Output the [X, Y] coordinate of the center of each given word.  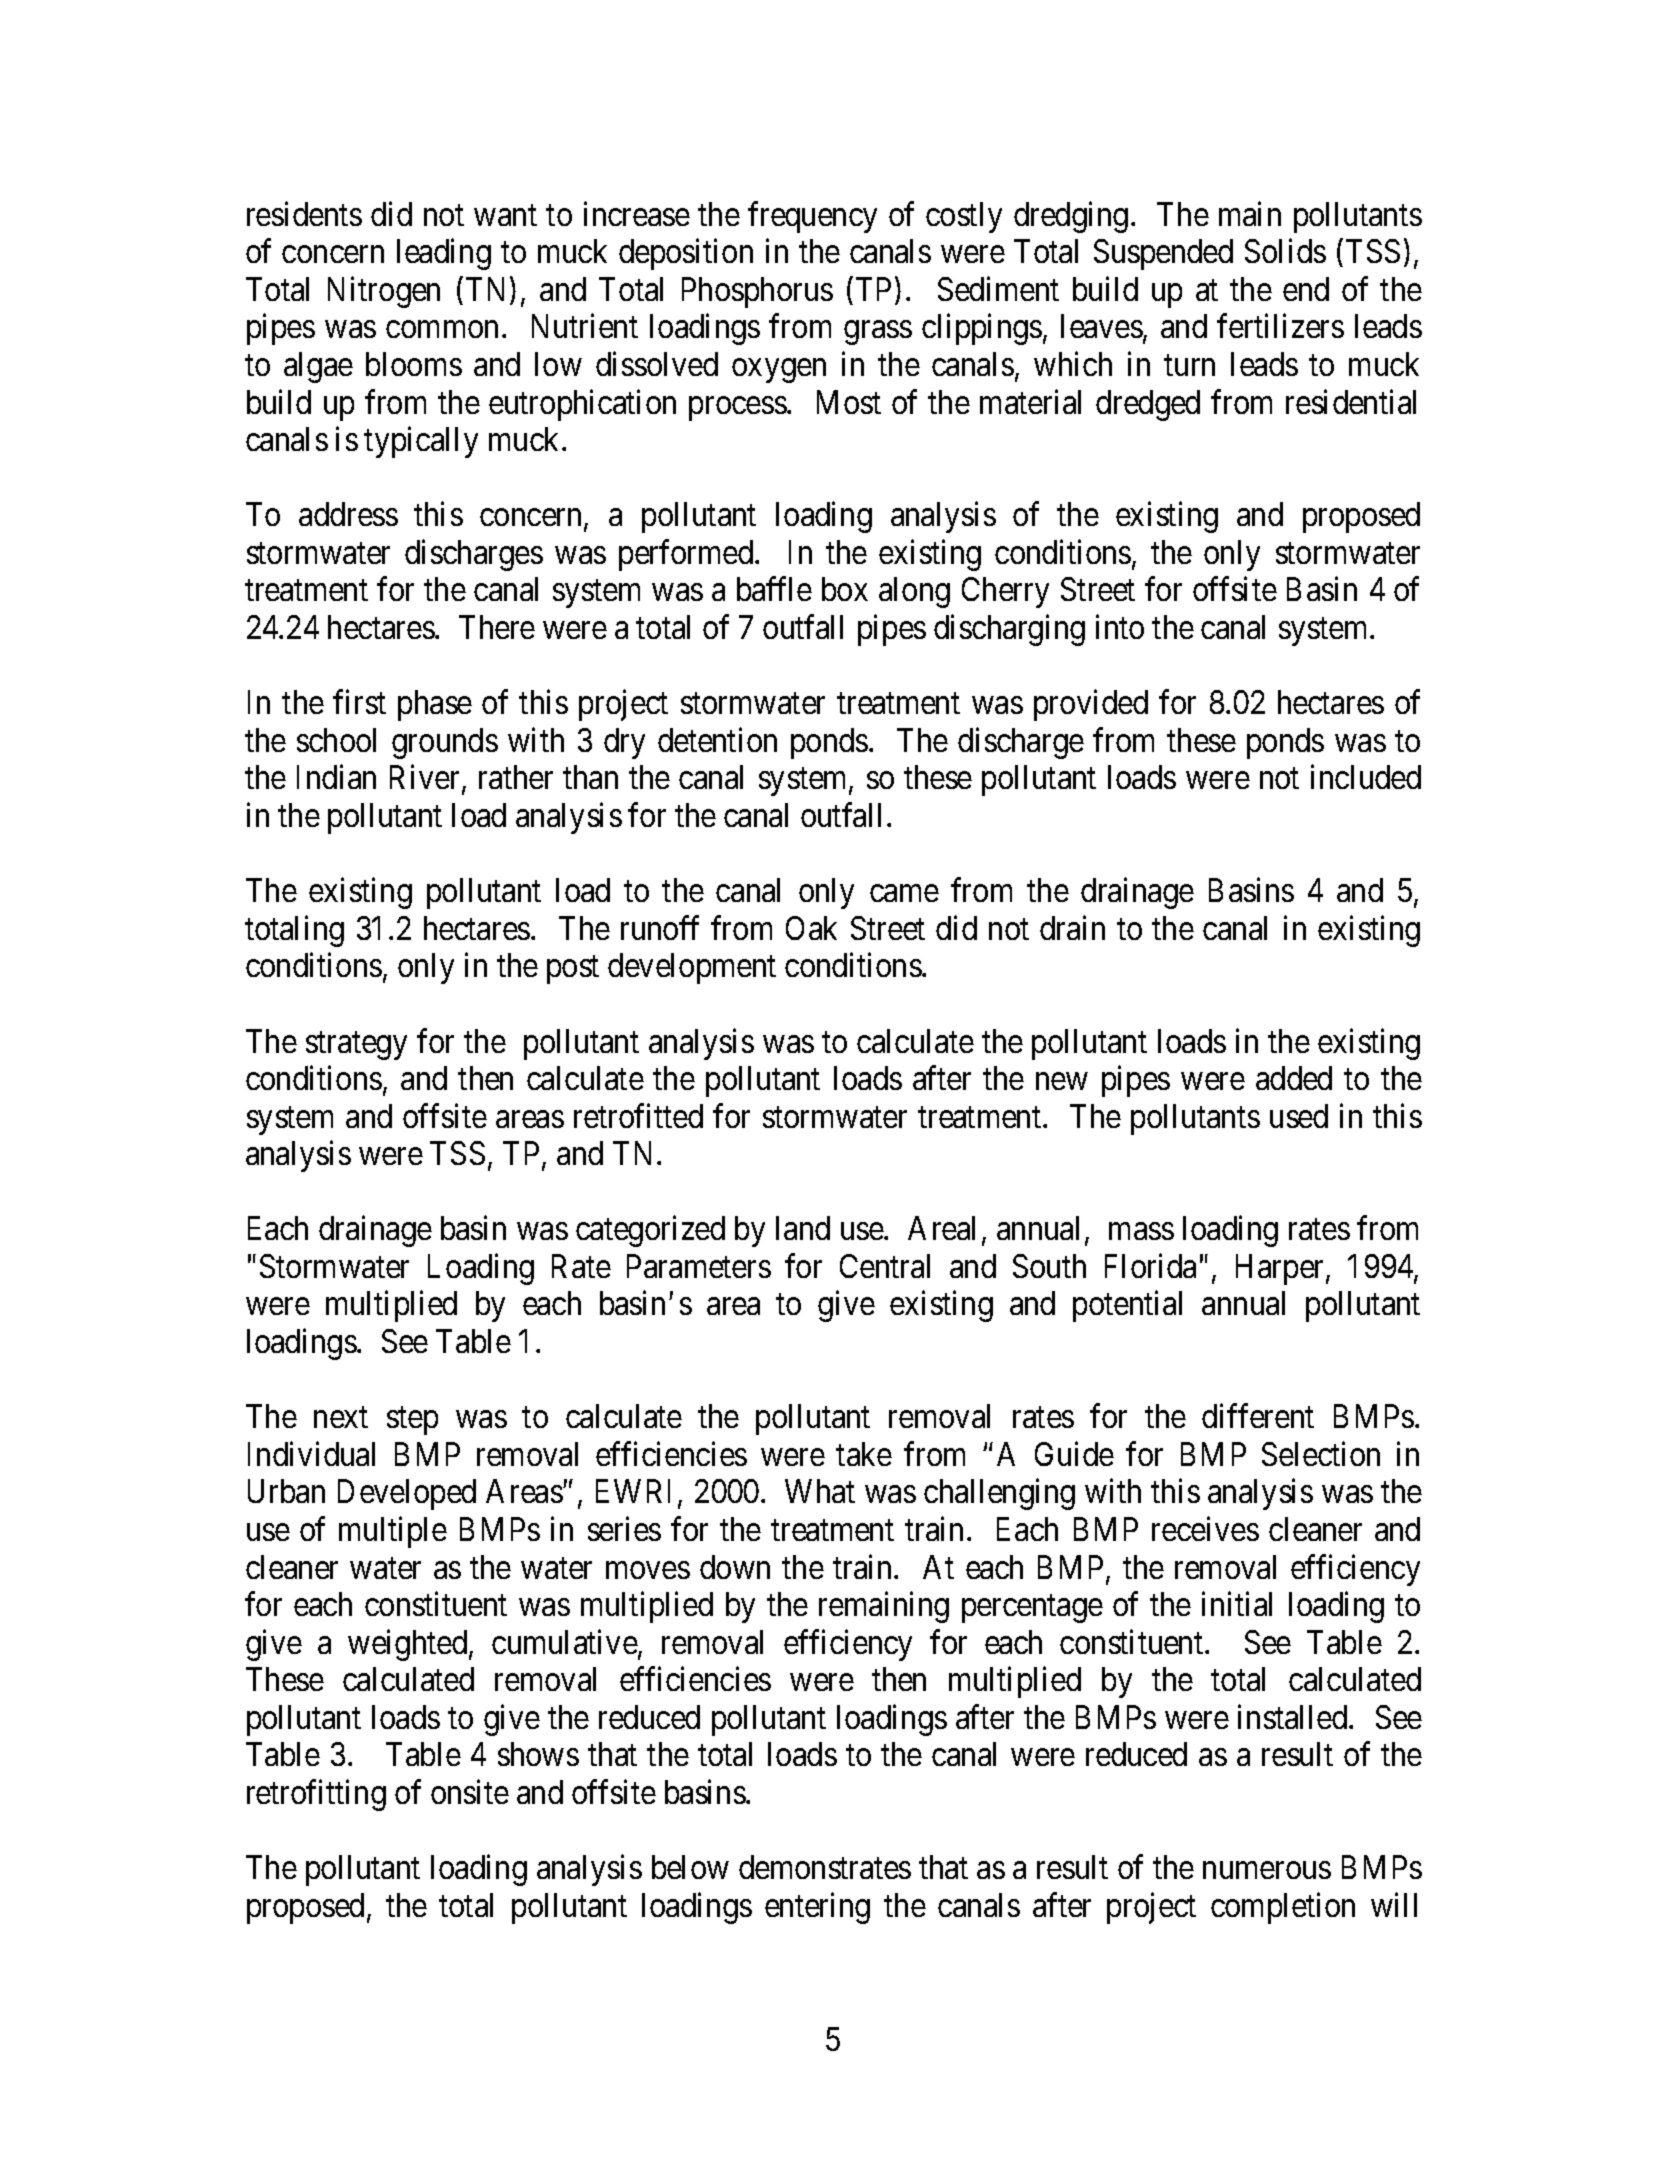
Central [885, 1266]
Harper [1281, 1269]
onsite [470, 1792]
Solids [1285, 251]
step [412, 1421]
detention [717, 740]
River [426, 779]
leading [444, 254]
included [1366, 777]
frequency [812, 217]
